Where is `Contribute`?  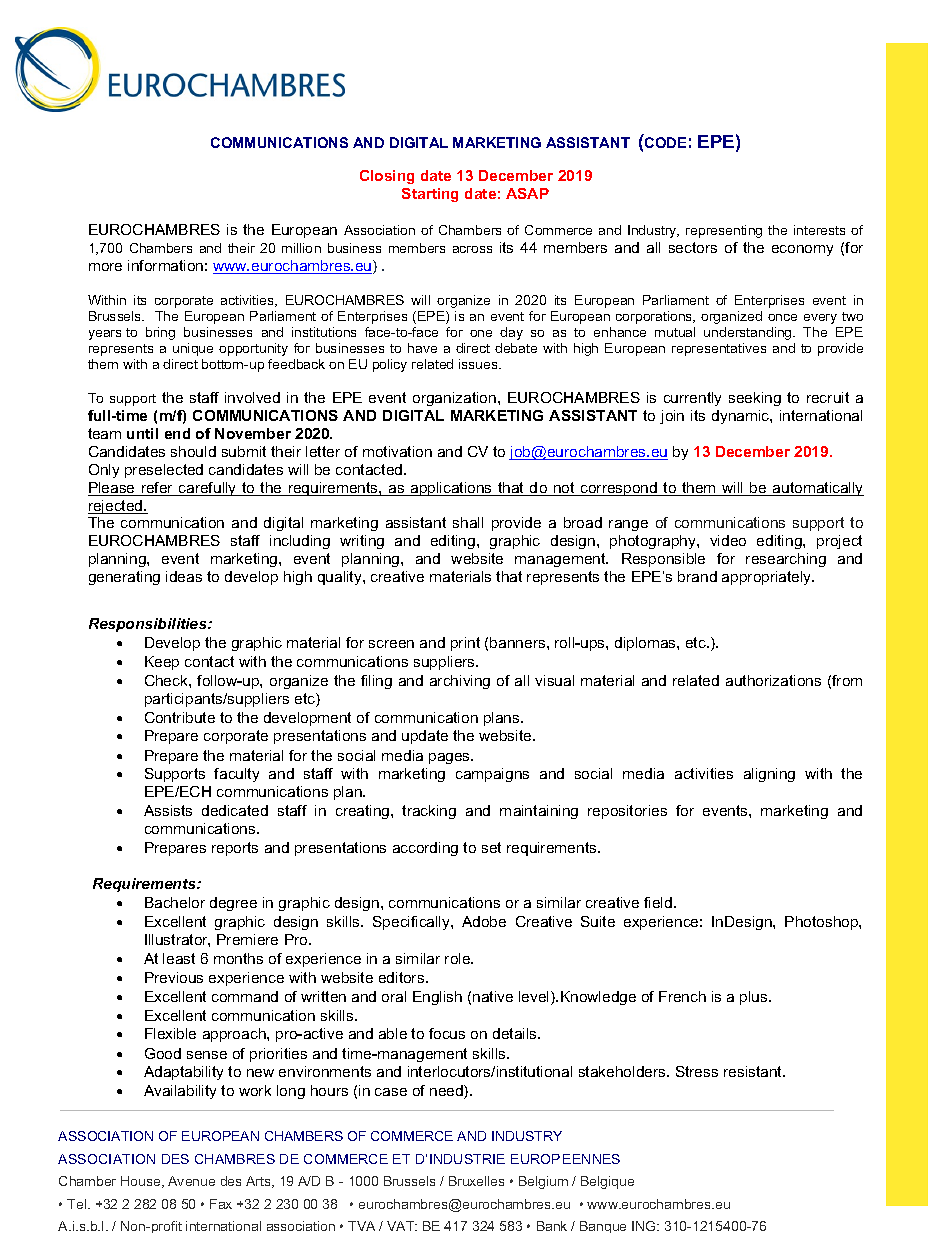
Contribute is located at coordinates (180, 717).
